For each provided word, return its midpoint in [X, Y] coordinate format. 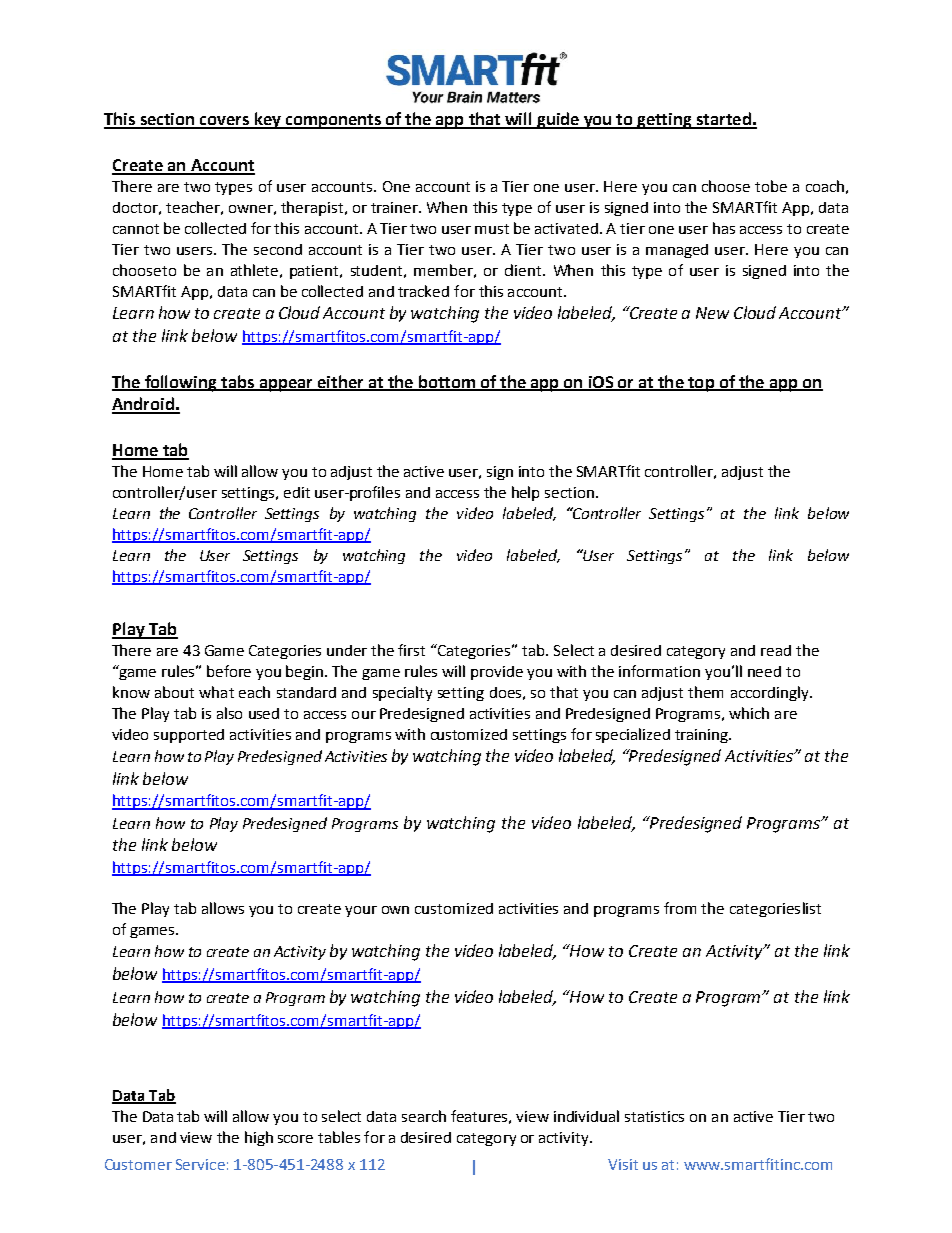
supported [189, 736]
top [701, 384]
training [702, 736]
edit [297, 492]
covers [224, 122]
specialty [402, 693]
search [424, 1116]
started [723, 120]
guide [558, 120]
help [525, 493]
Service [200, 1164]
